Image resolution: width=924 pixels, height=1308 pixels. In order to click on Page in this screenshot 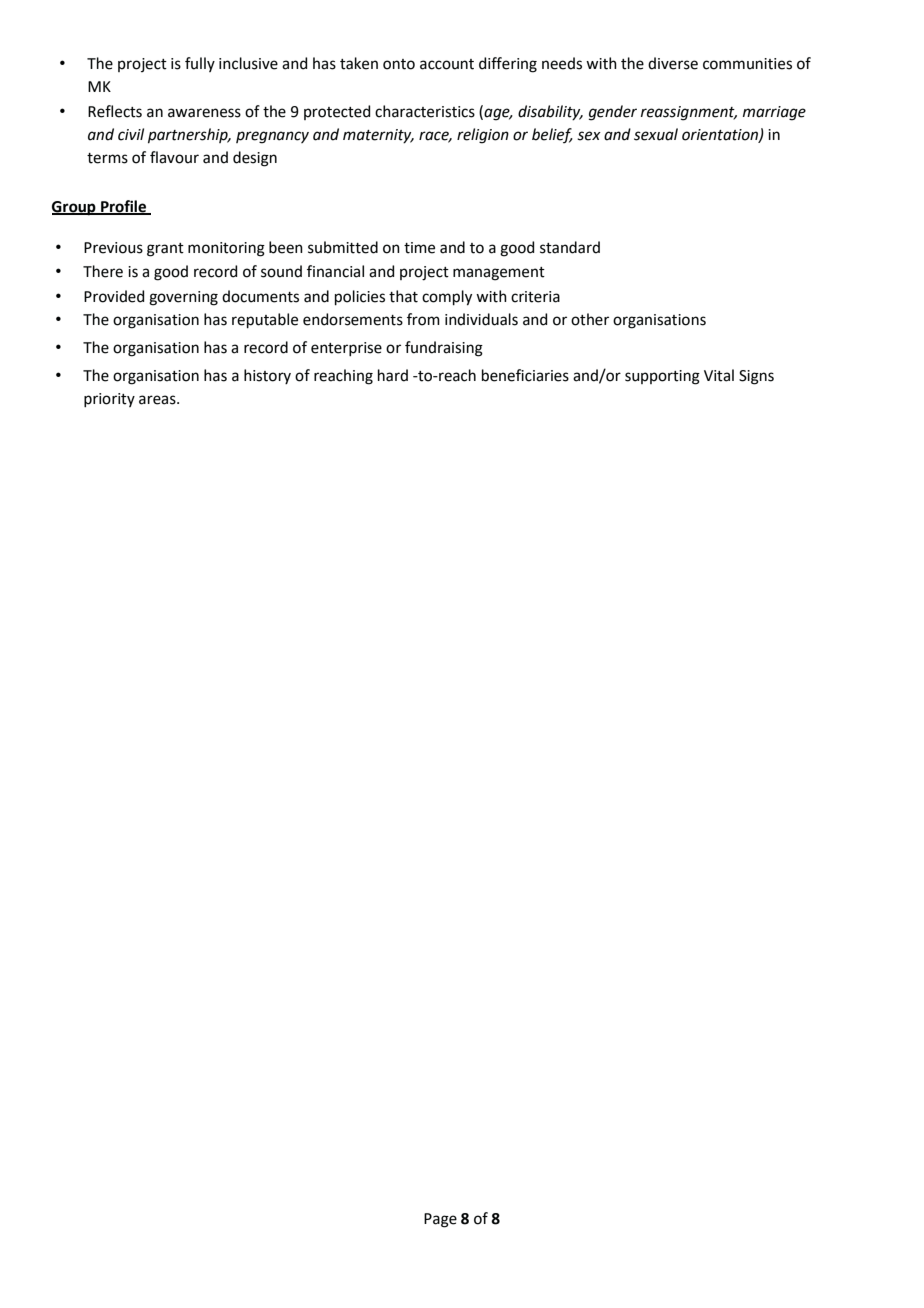, I will do `click(440, 1220)`.
